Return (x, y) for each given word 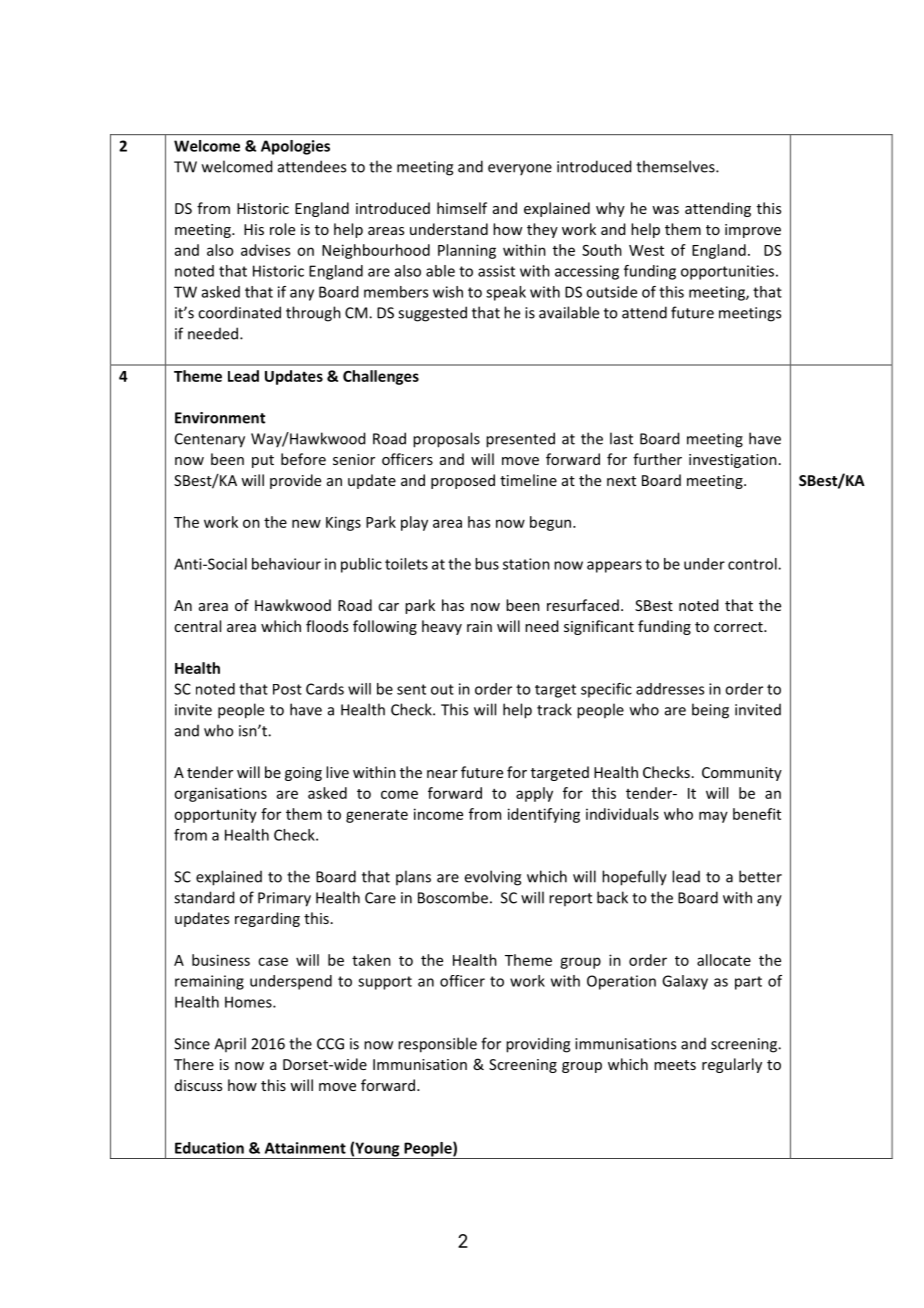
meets (675, 1065)
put (263, 461)
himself (462, 208)
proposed (463, 481)
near (442, 774)
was (665, 210)
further (657, 459)
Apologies (295, 147)
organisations (220, 794)
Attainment (305, 1148)
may (713, 817)
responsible (437, 1045)
